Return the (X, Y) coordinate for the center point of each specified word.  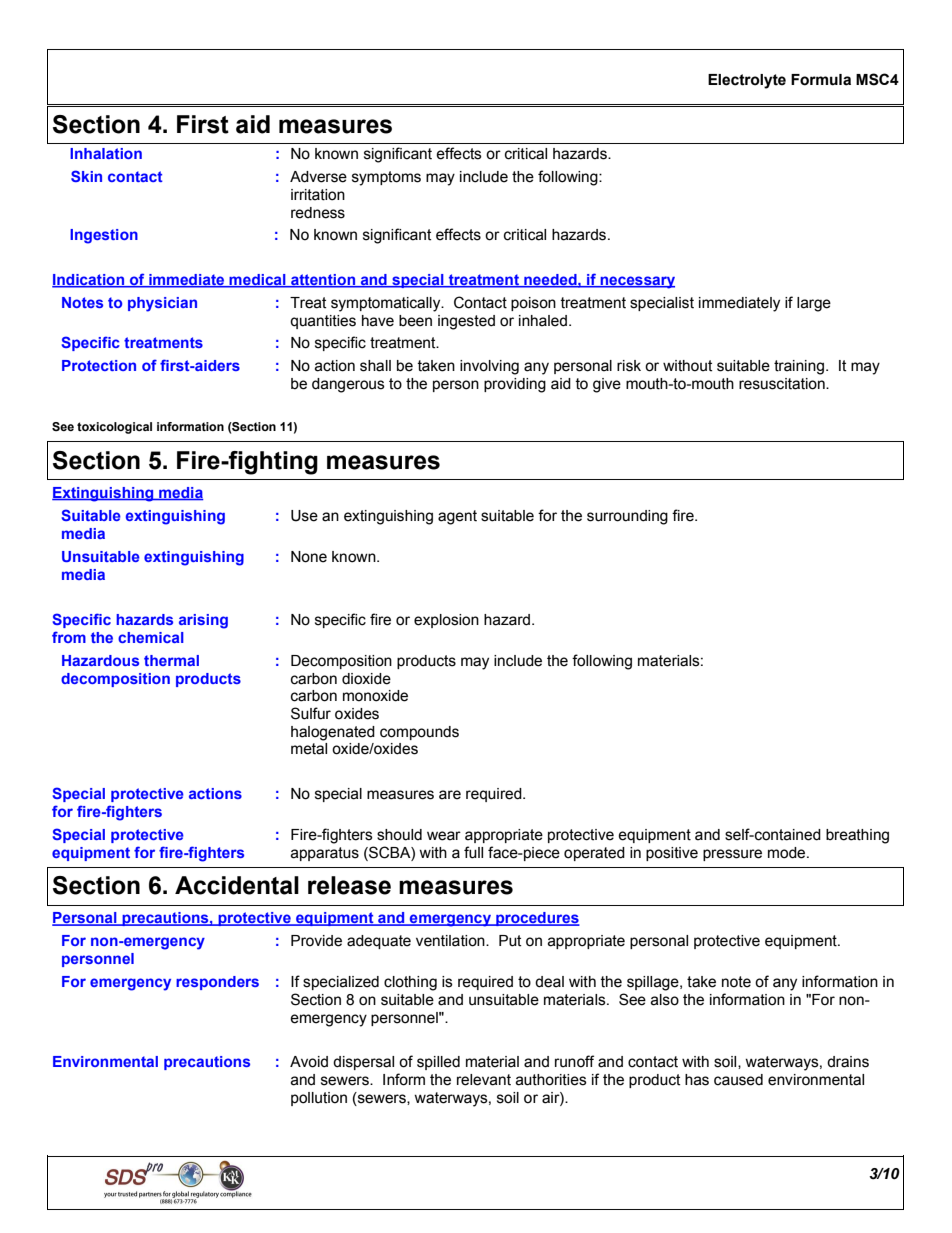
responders (217, 983)
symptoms (386, 178)
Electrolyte (747, 81)
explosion (446, 621)
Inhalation (106, 153)
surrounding (627, 517)
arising (203, 621)
